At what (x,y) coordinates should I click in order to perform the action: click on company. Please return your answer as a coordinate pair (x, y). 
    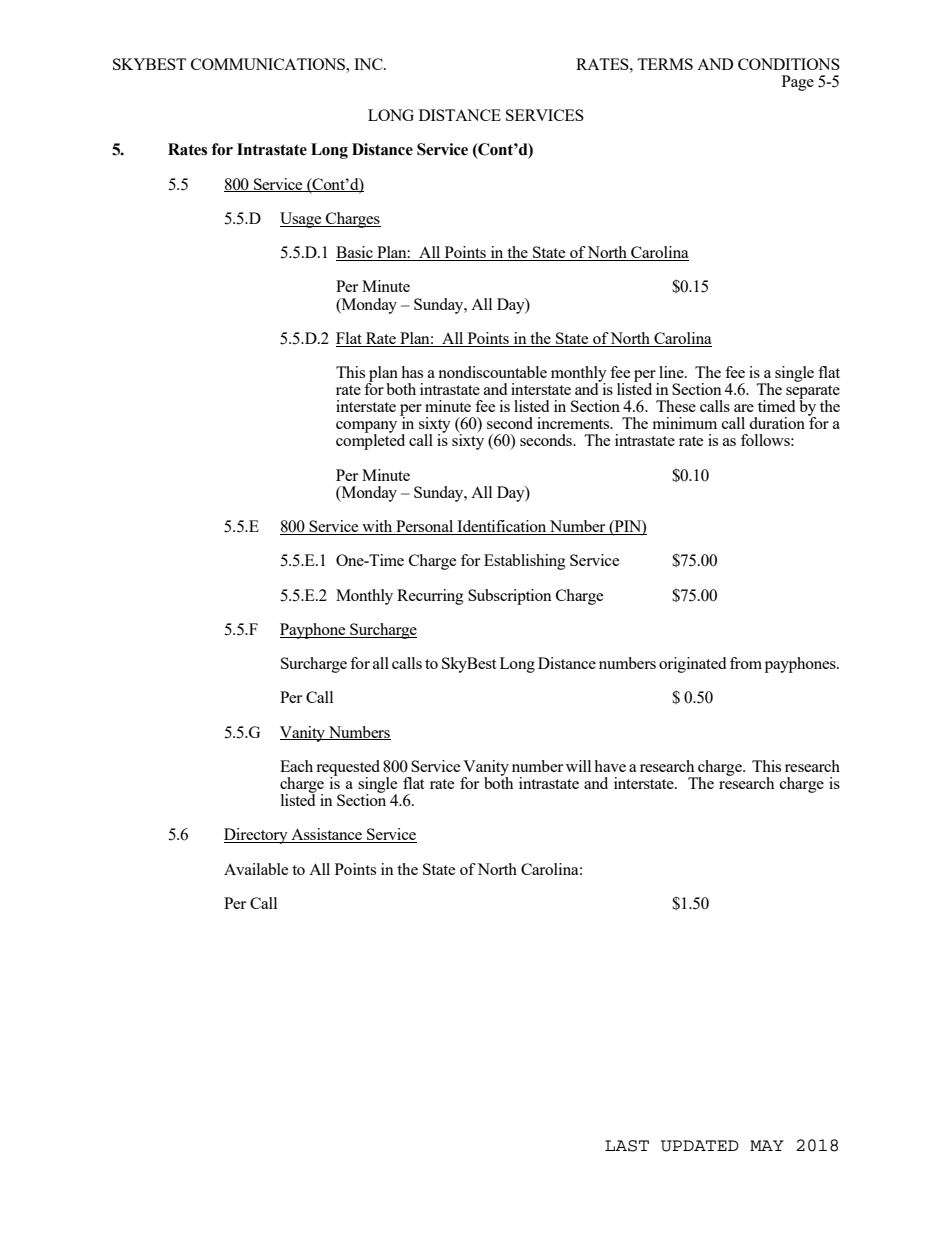
    Looking at the image, I should click on (366, 428).
